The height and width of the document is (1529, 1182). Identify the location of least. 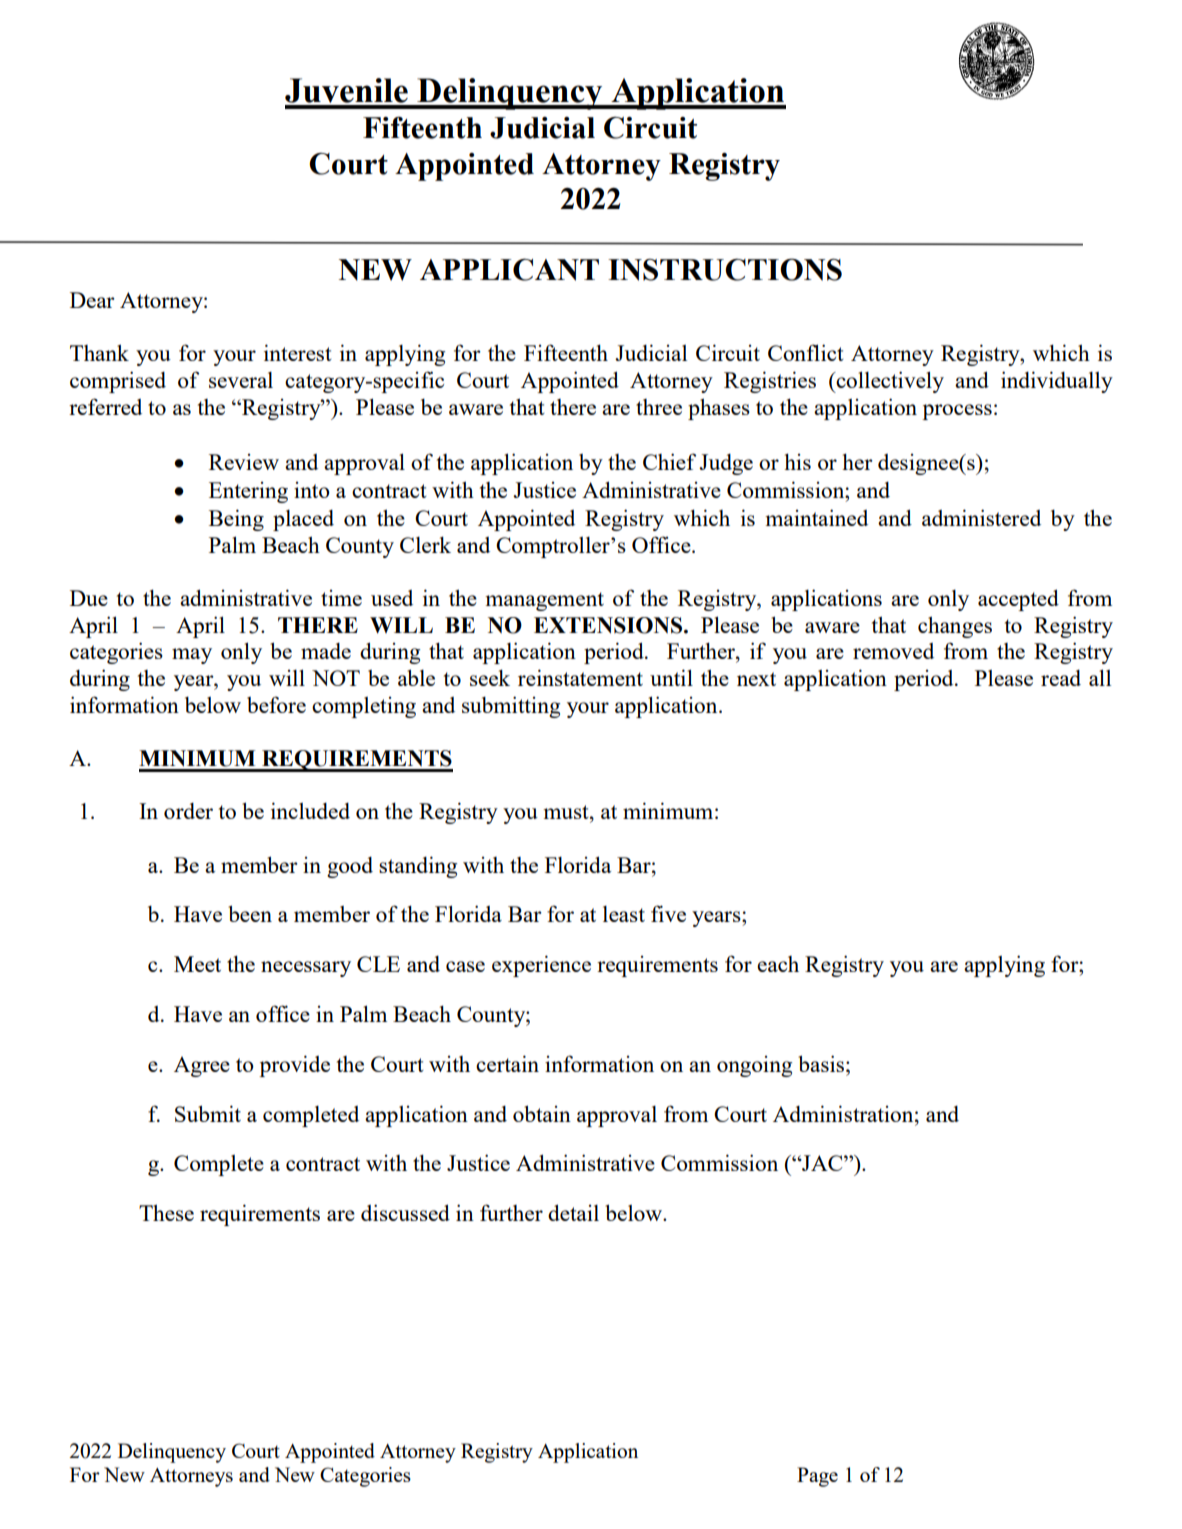
(624, 914).
